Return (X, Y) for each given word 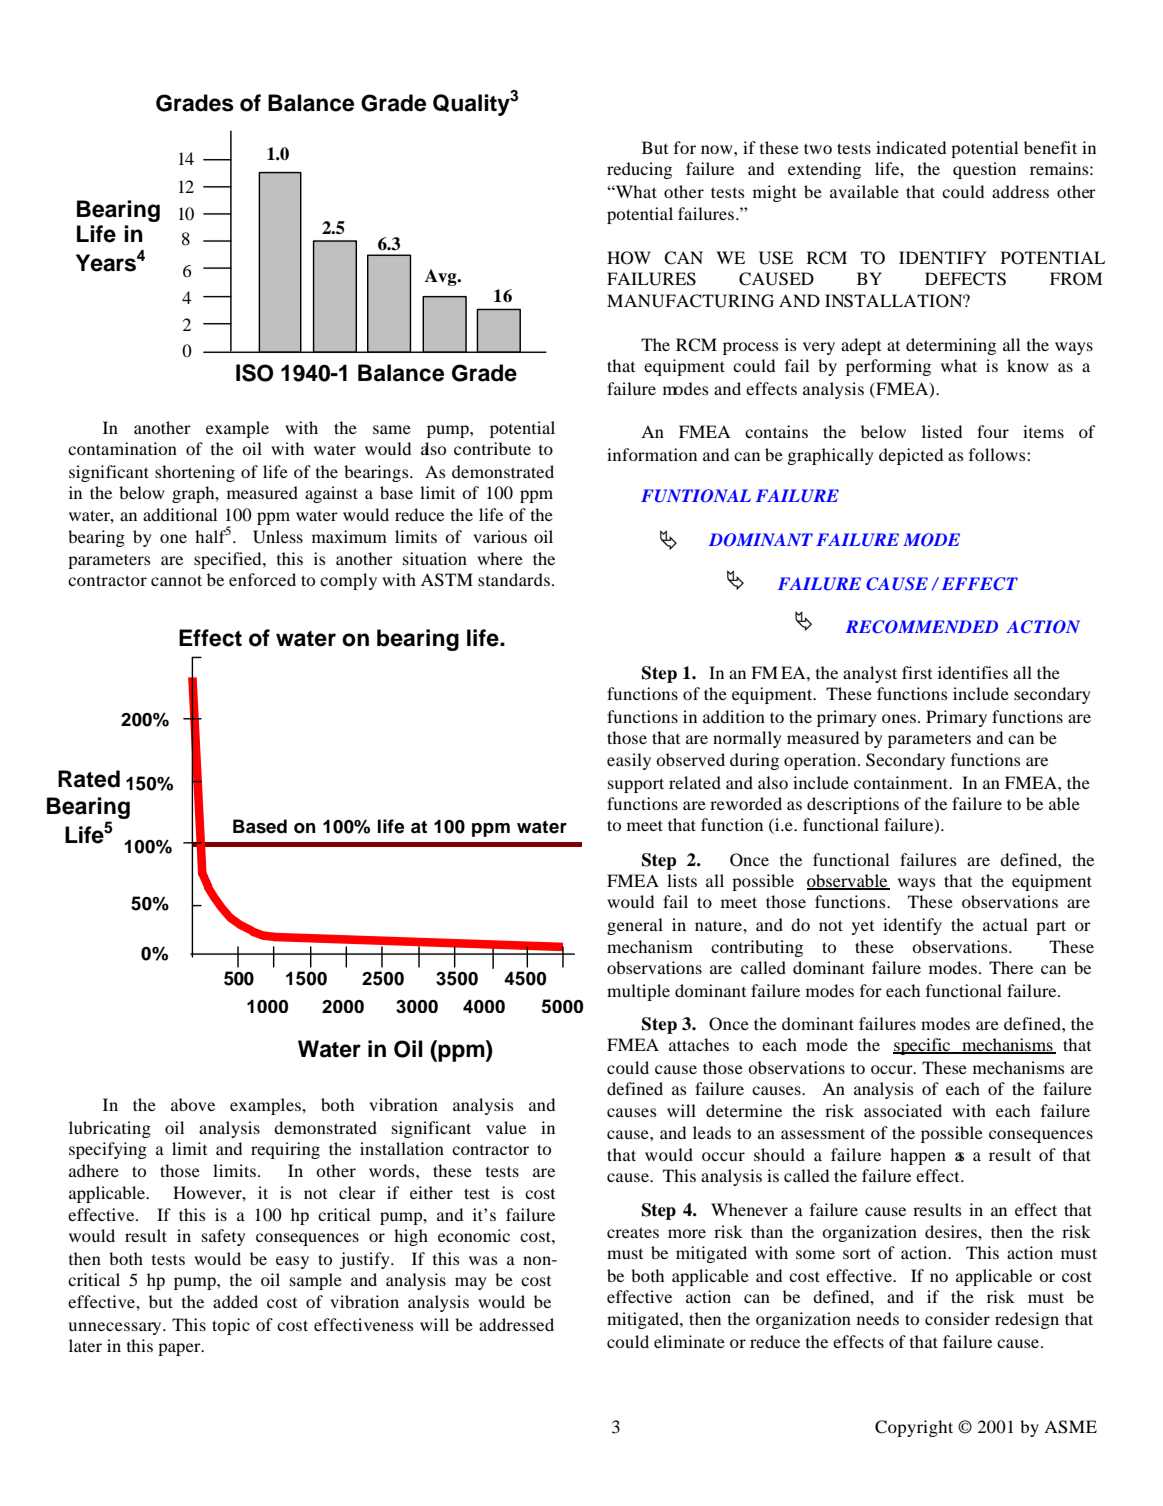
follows (998, 454)
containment (902, 782)
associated (903, 1110)
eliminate (689, 1341)
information (652, 454)
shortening (195, 473)
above (193, 1104)
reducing (639, 170)
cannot (176, 580)
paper (180, 1349)
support (636, 785)
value (506, 1127)
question (984, 170)
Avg (442, 277)
